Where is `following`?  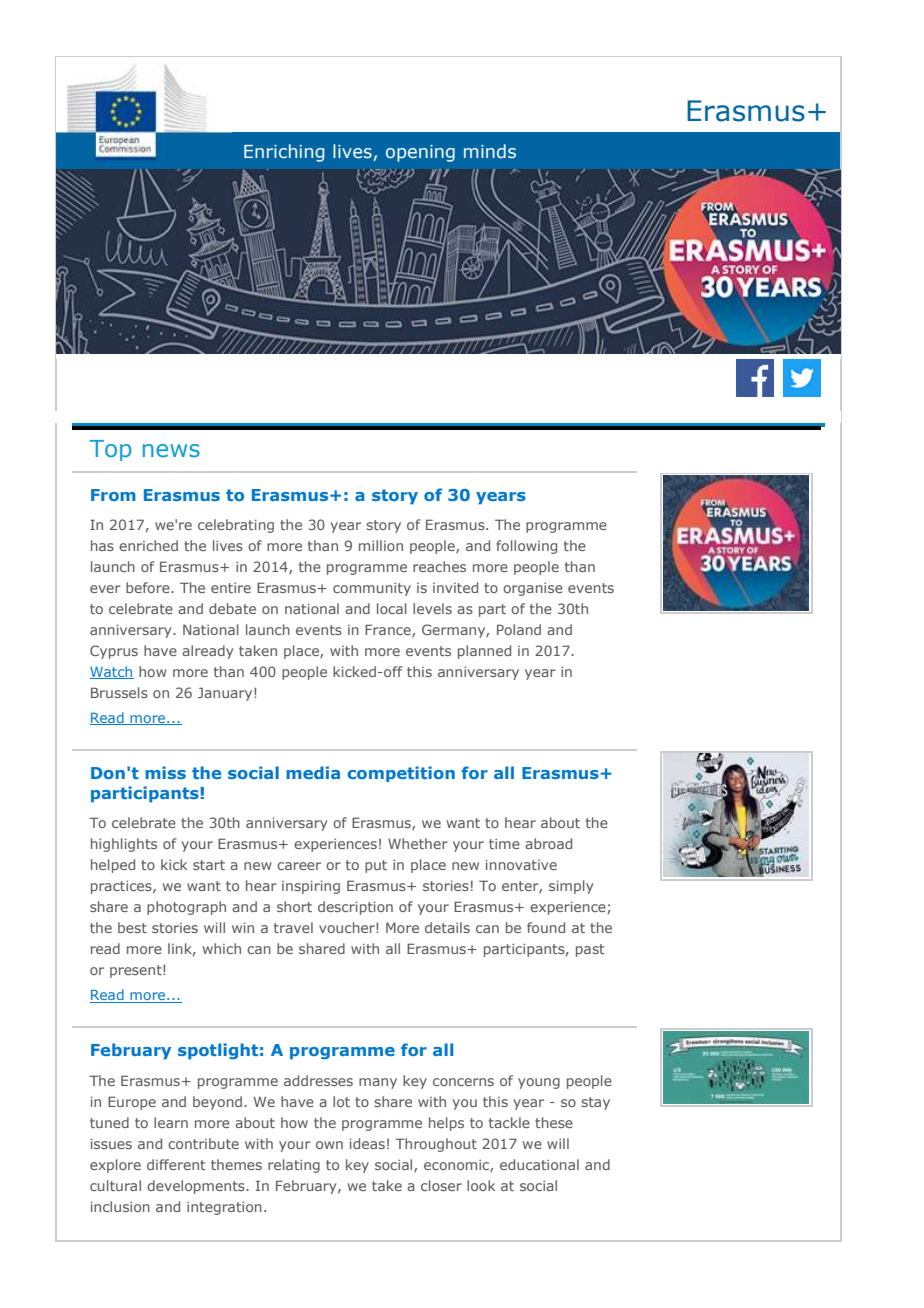
following is located at coordinates (526, 547).
